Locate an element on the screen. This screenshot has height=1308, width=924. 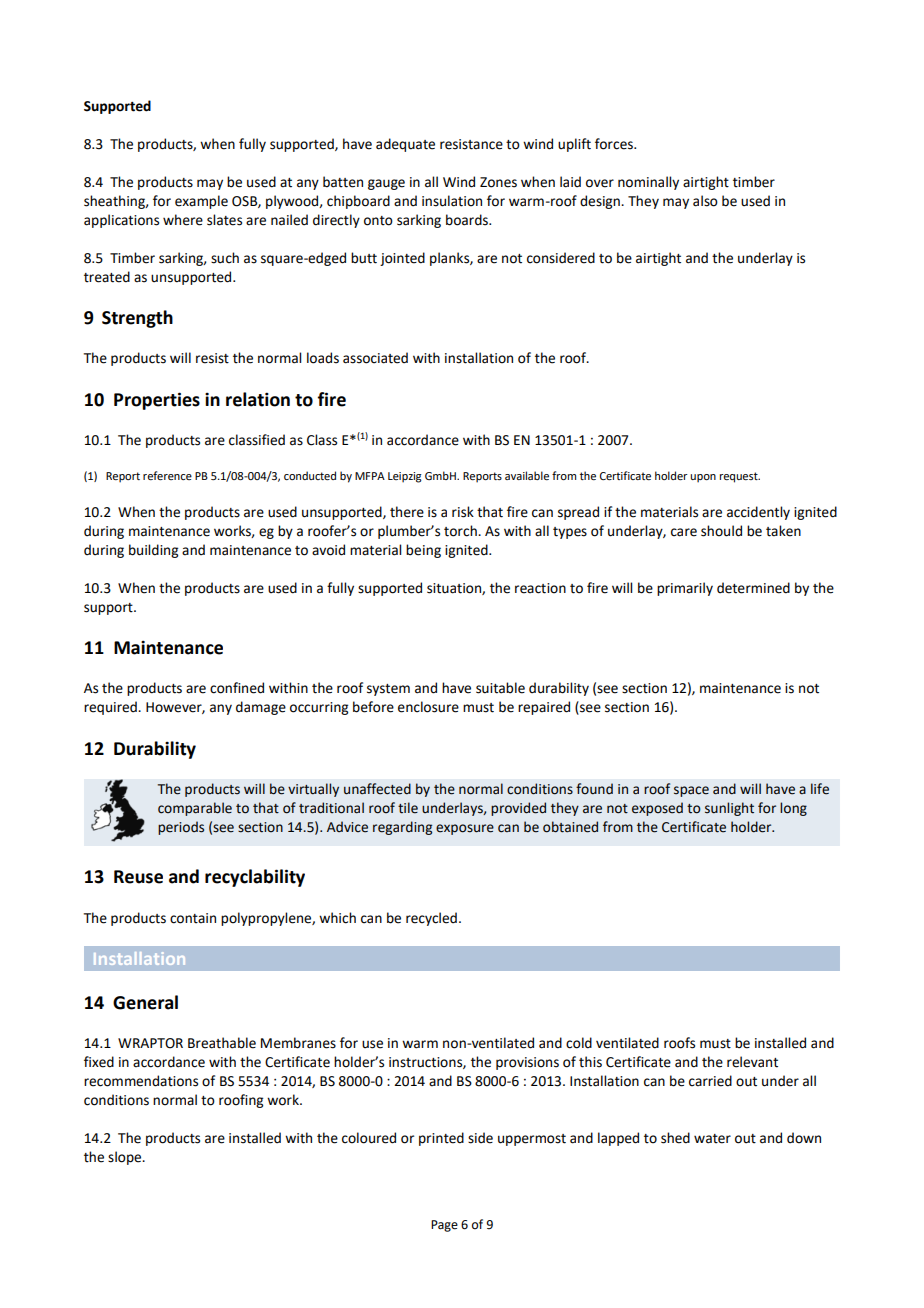
being is located at coordinates (423, 551).
